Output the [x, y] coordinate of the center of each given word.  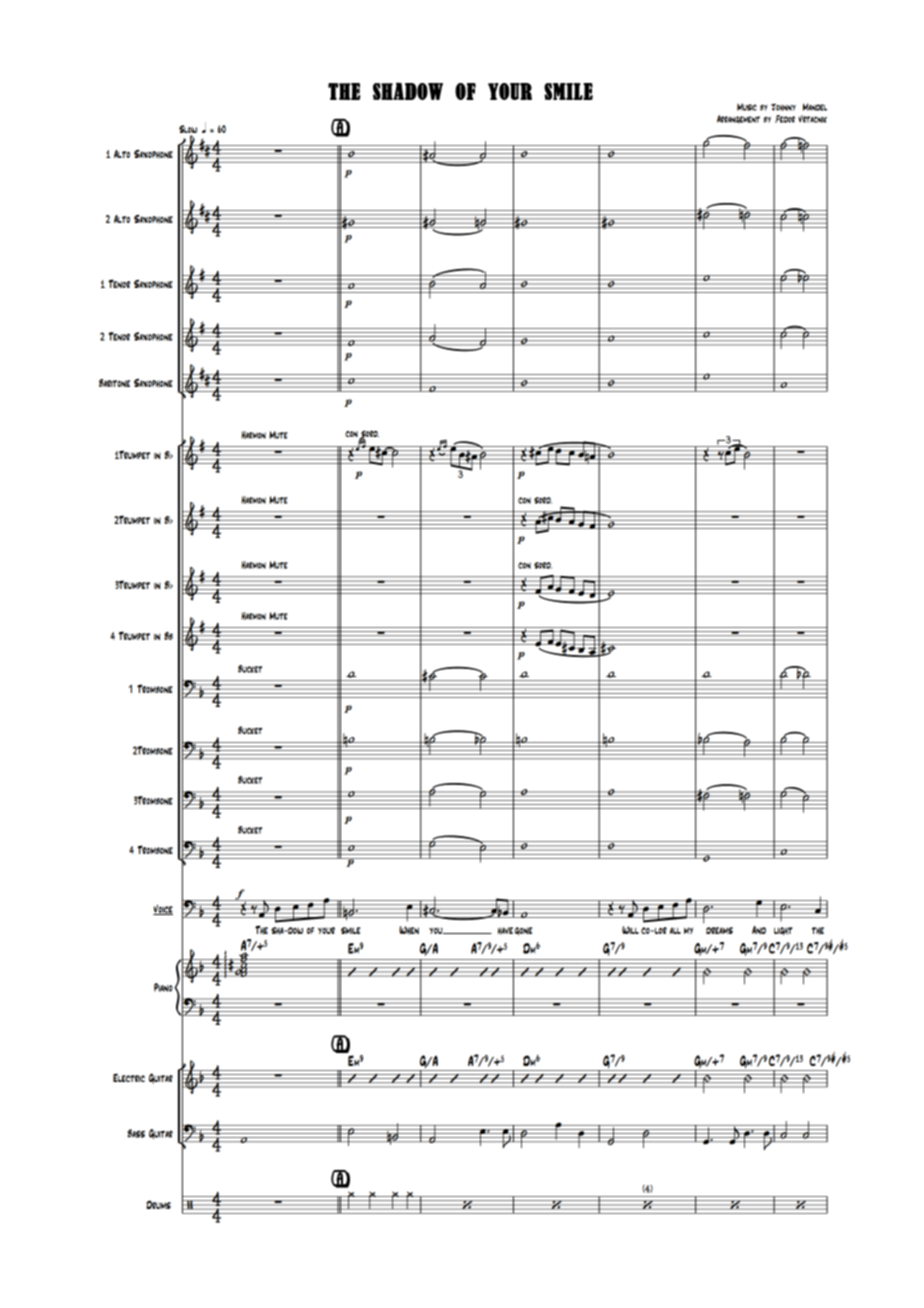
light [783, 931]
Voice [163, 910]
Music [747, 107]
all [675, 930]
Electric [129, 1077]
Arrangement [738, 119]
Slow [188, 129]
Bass [136, 1133]
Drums [158, 1204]
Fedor [785, 119]
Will [630, 930]
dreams [719, 930]
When [409, 930]
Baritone [114, 383]
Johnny [783, 107]
